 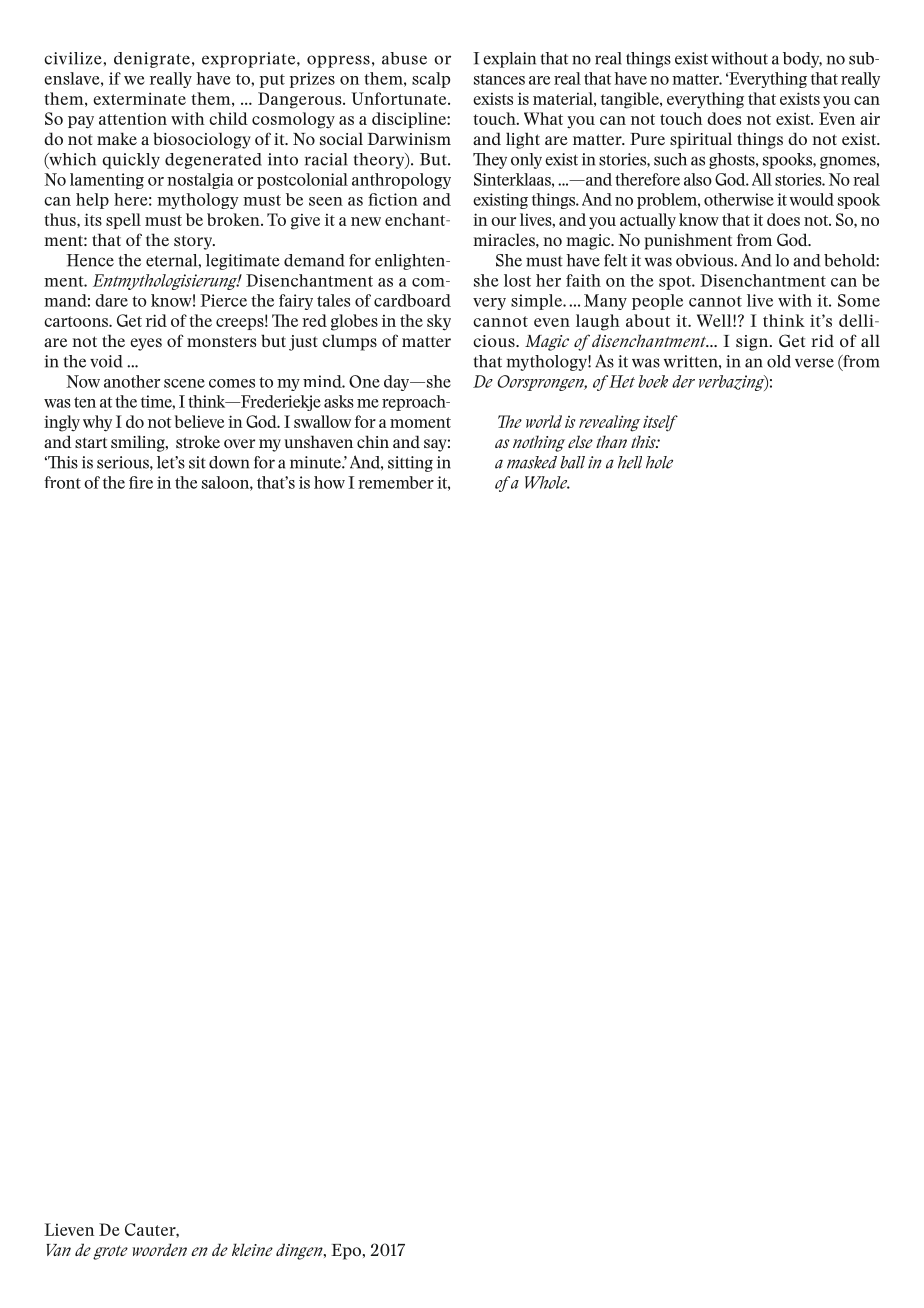 I want to click on remember, so click(x=396, y=482).
